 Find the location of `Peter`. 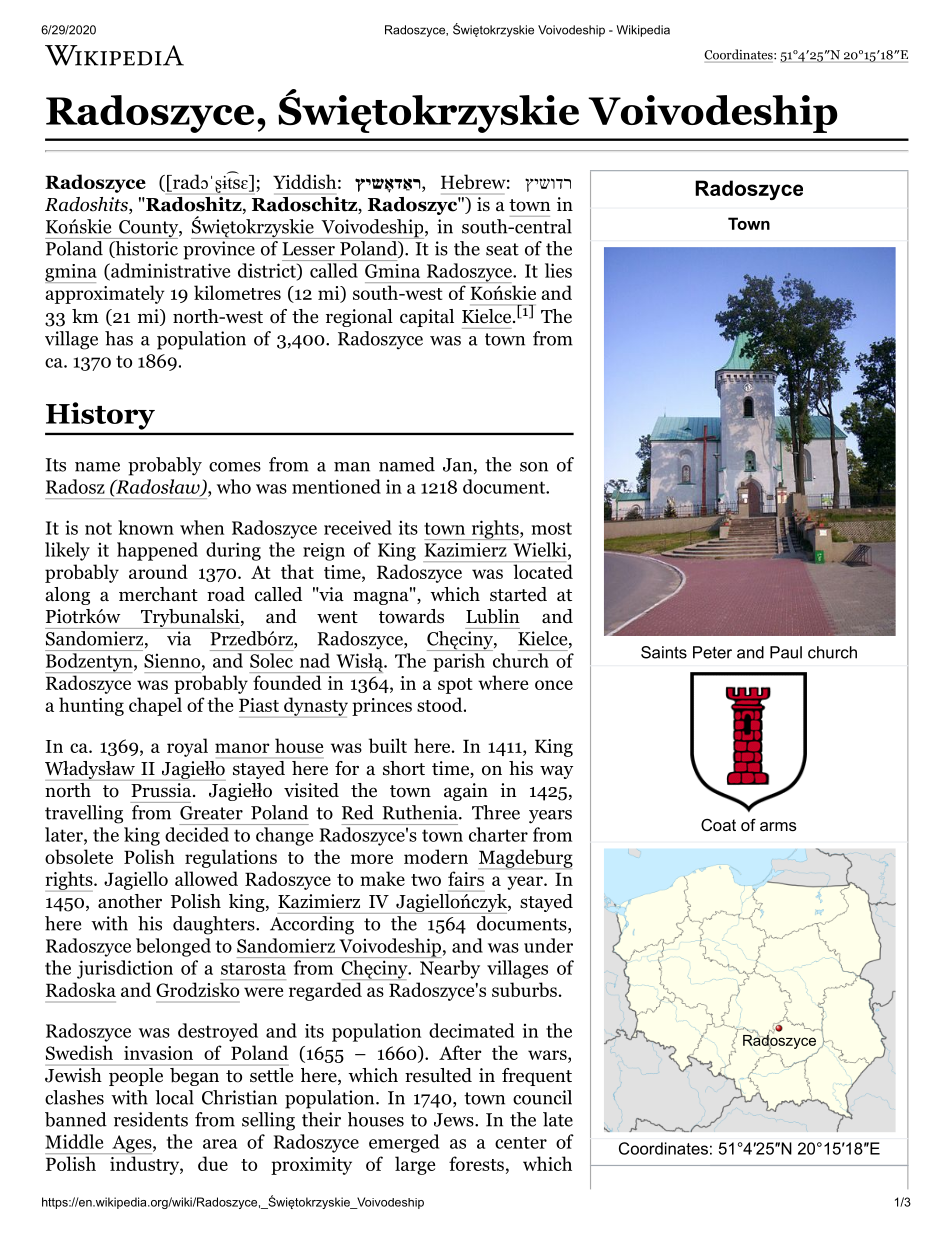

Peter is located at coordinates (712, 652).
